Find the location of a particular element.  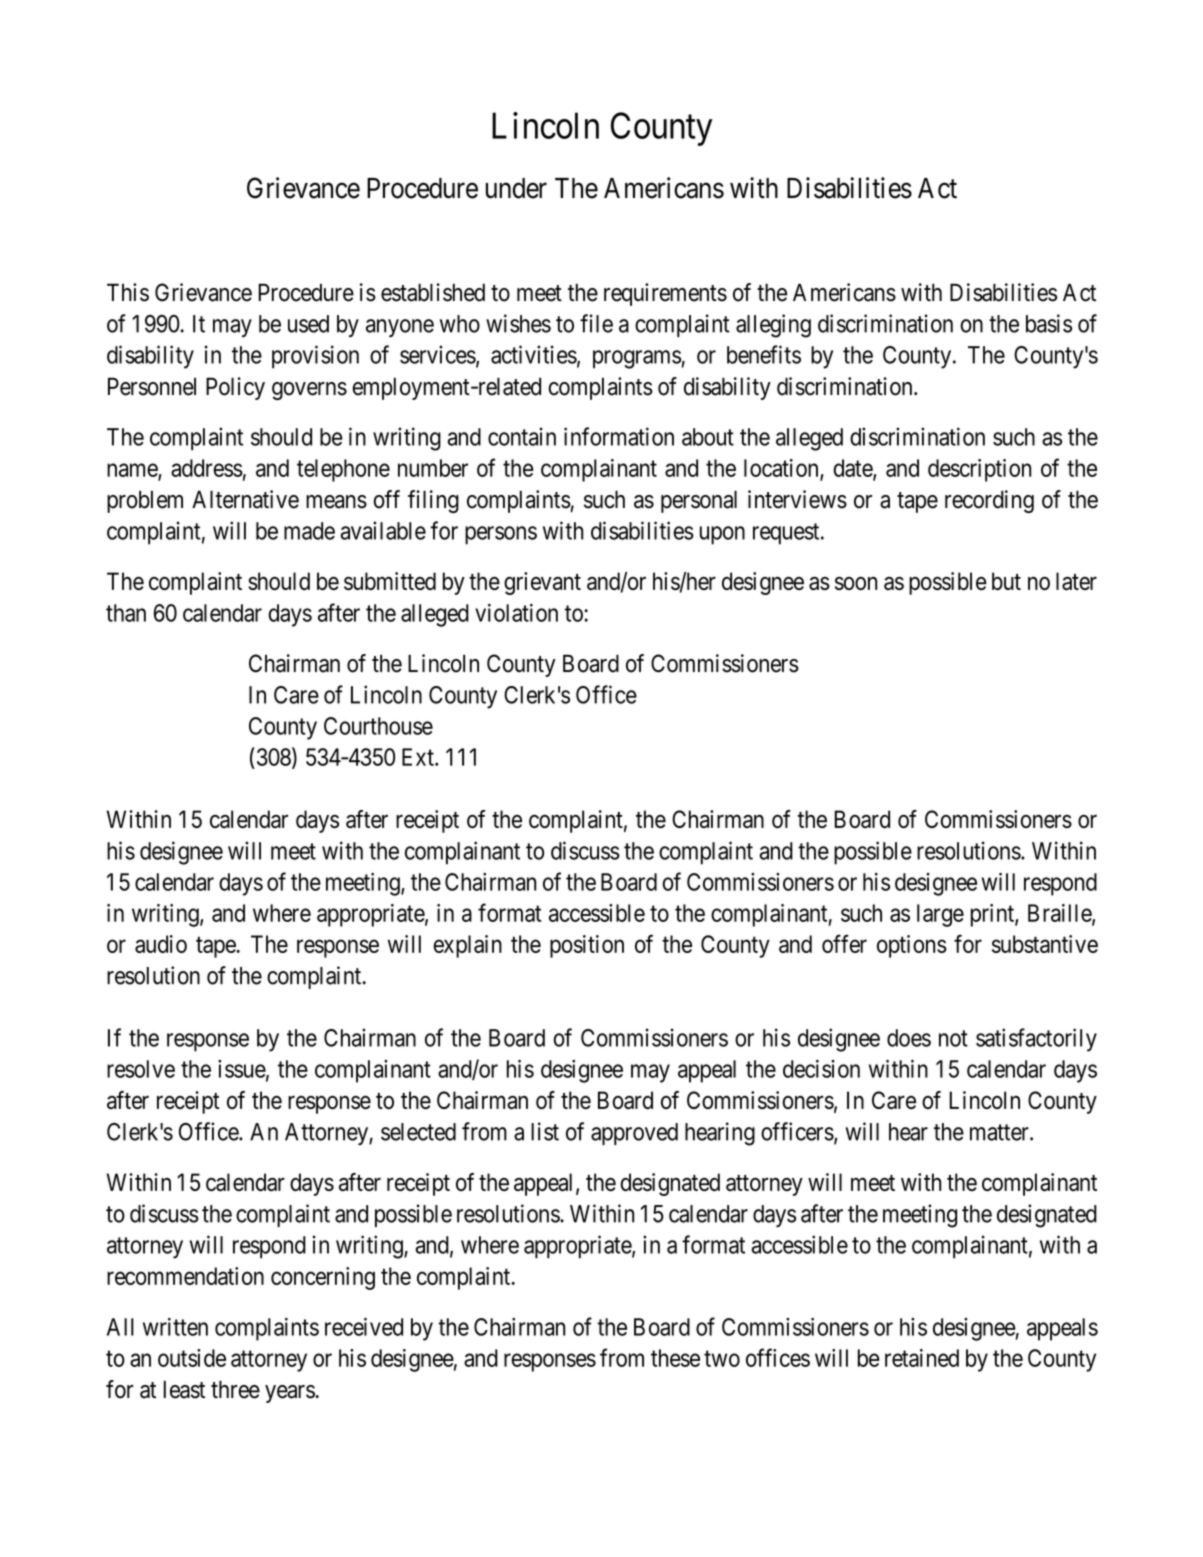

resolve is located at coordinates (141, 1069).
